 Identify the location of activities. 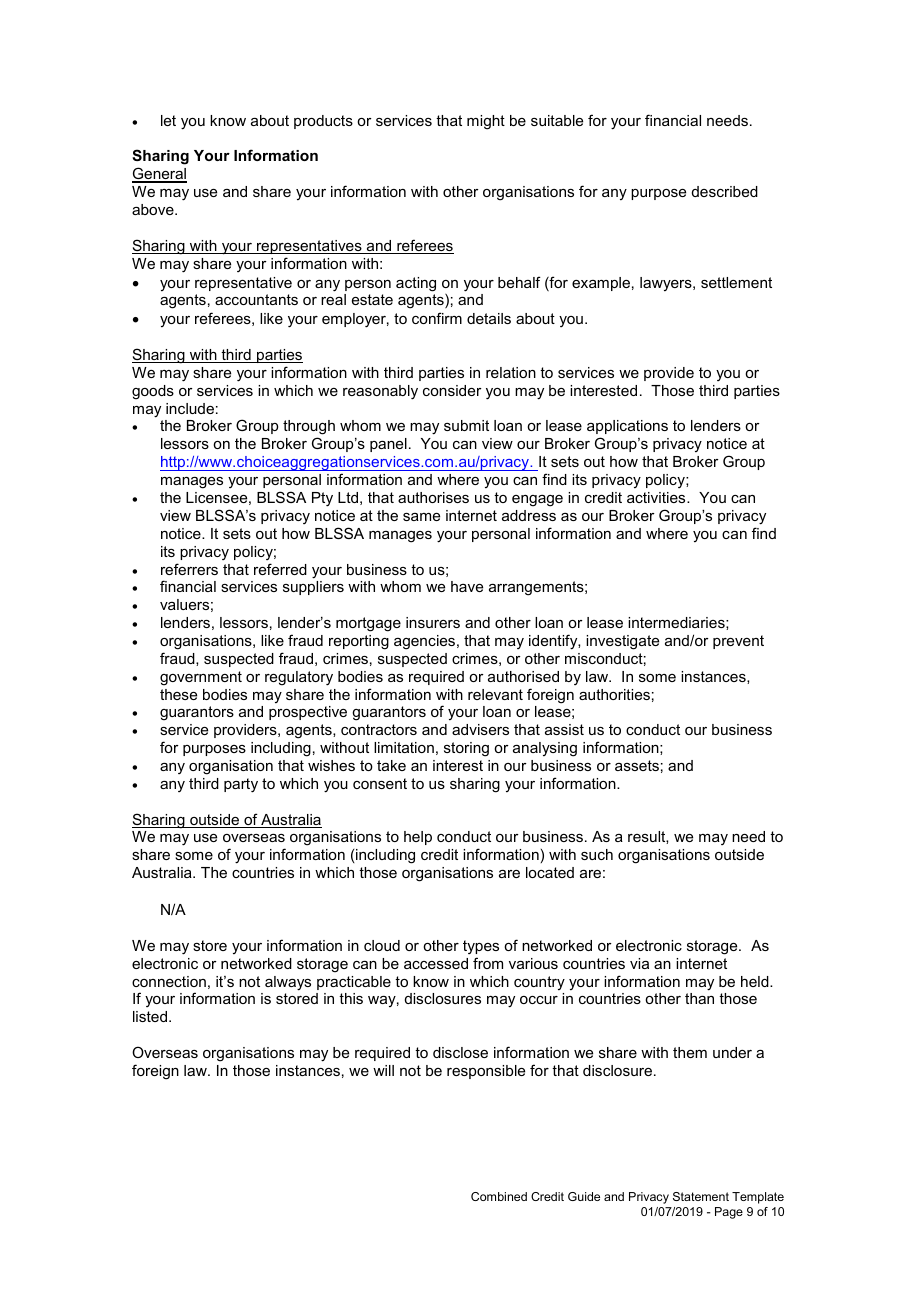
(657, 497).
